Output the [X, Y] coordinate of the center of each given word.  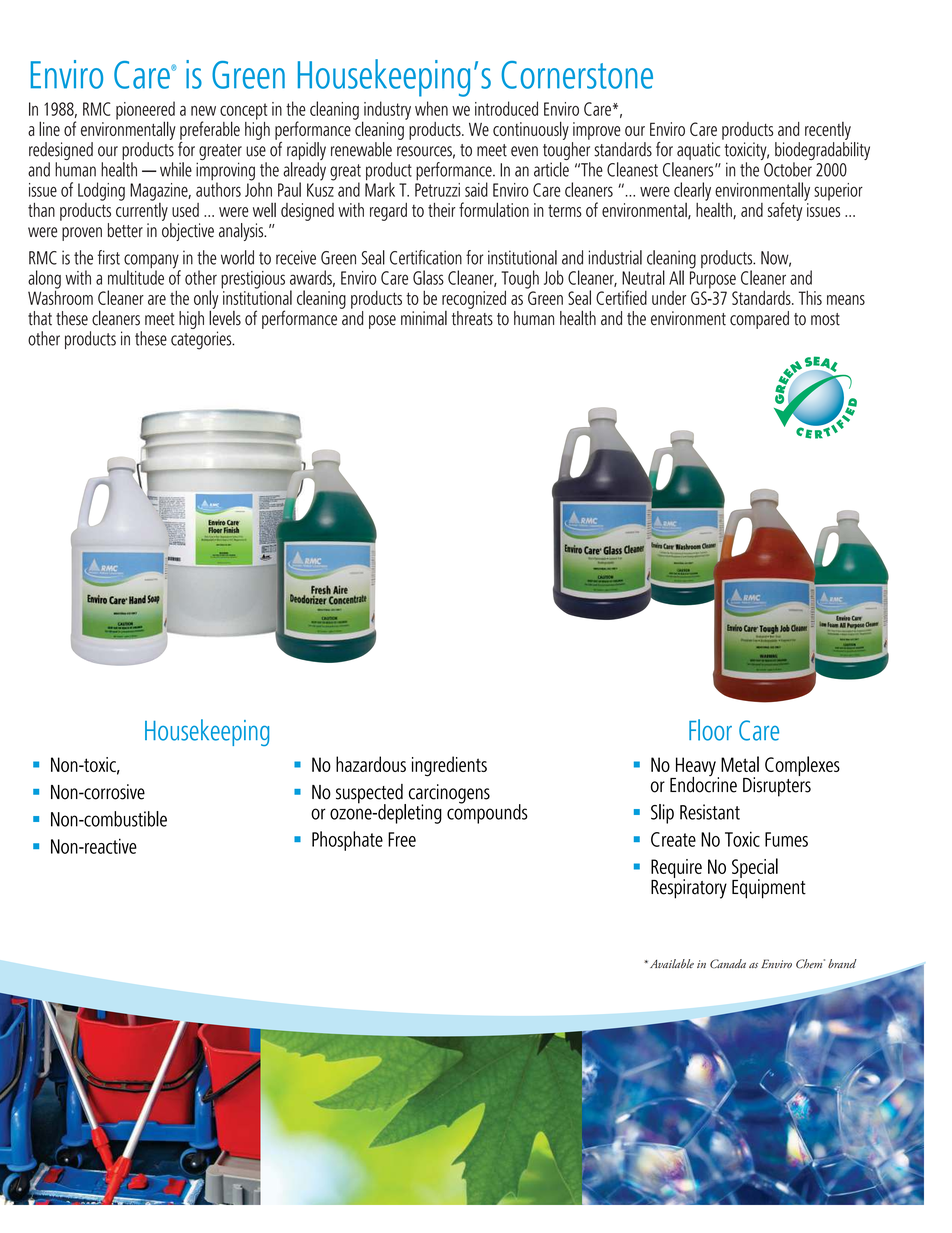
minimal [424, 318]
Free [402, 839]
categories [202, 340]
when [431, 108]
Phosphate [347, 841]
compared [759, 320]
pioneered [145, 111]
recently [828, 131]
